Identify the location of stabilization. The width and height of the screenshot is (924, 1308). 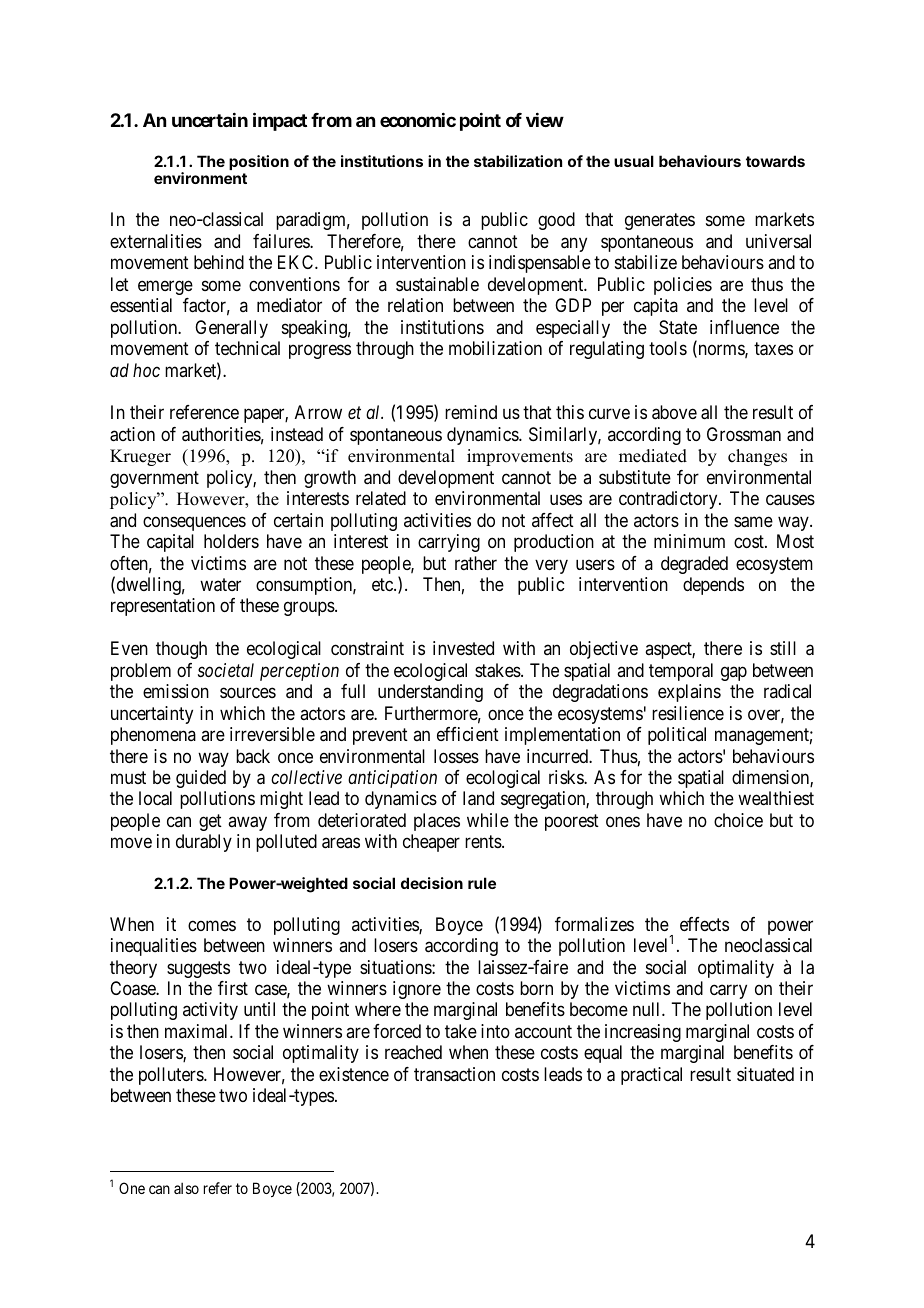
(518, 161).
